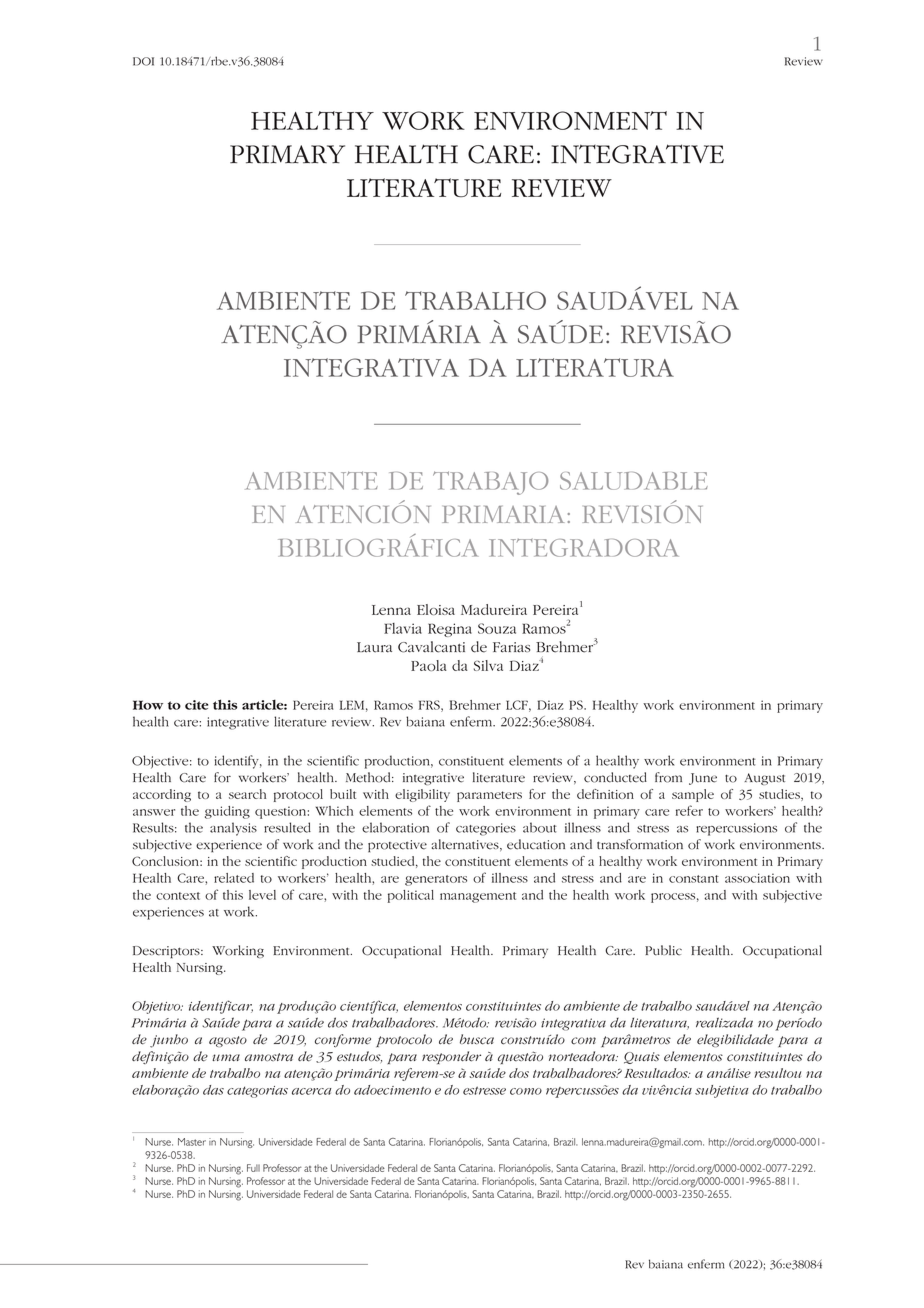  What do you see at coordinates (196, 705) in the screenshot?
I see `cite` at bounding box center [196, 705].
